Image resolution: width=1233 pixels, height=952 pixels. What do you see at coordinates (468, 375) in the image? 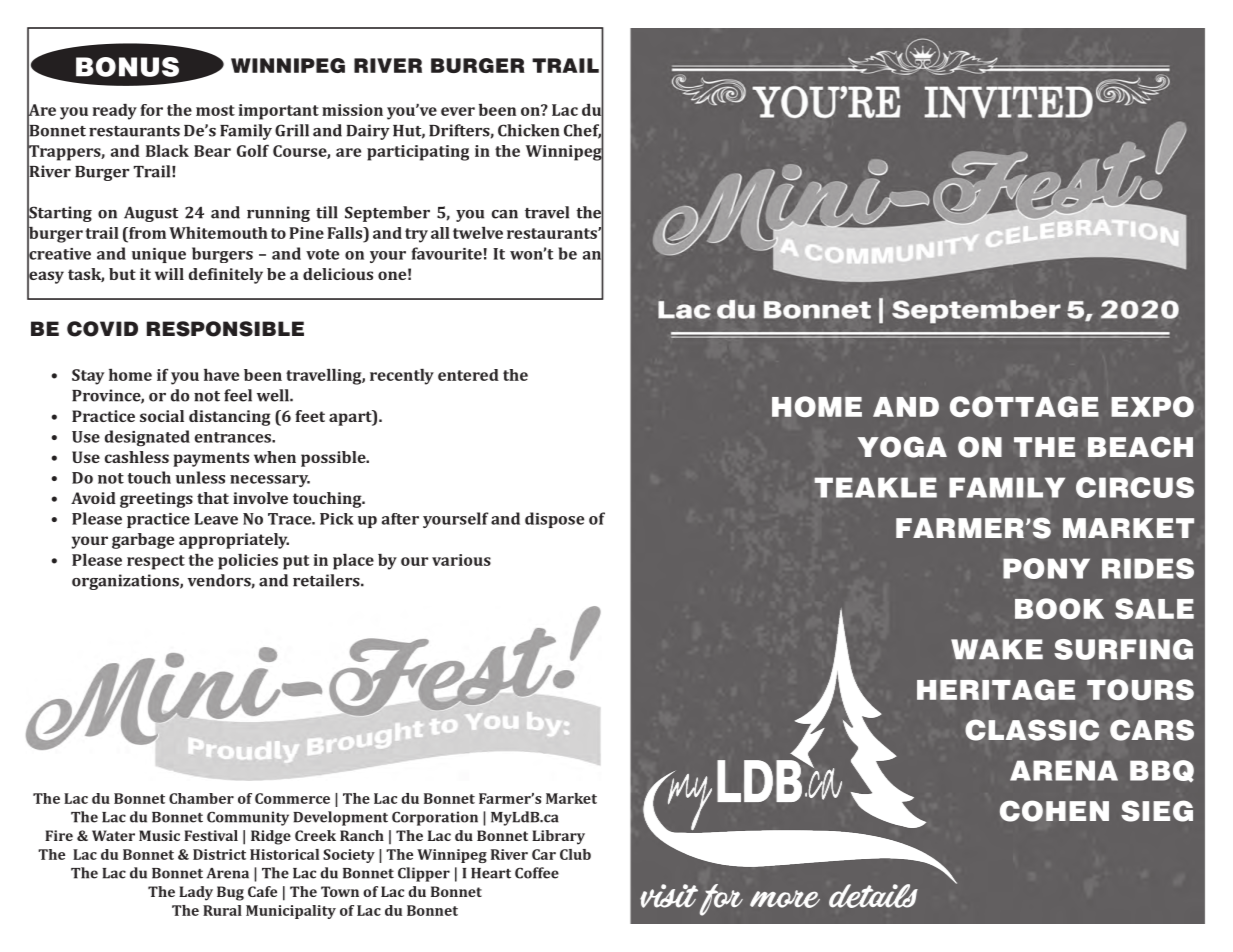
I see `entered` at bounding box center [468, 375].
